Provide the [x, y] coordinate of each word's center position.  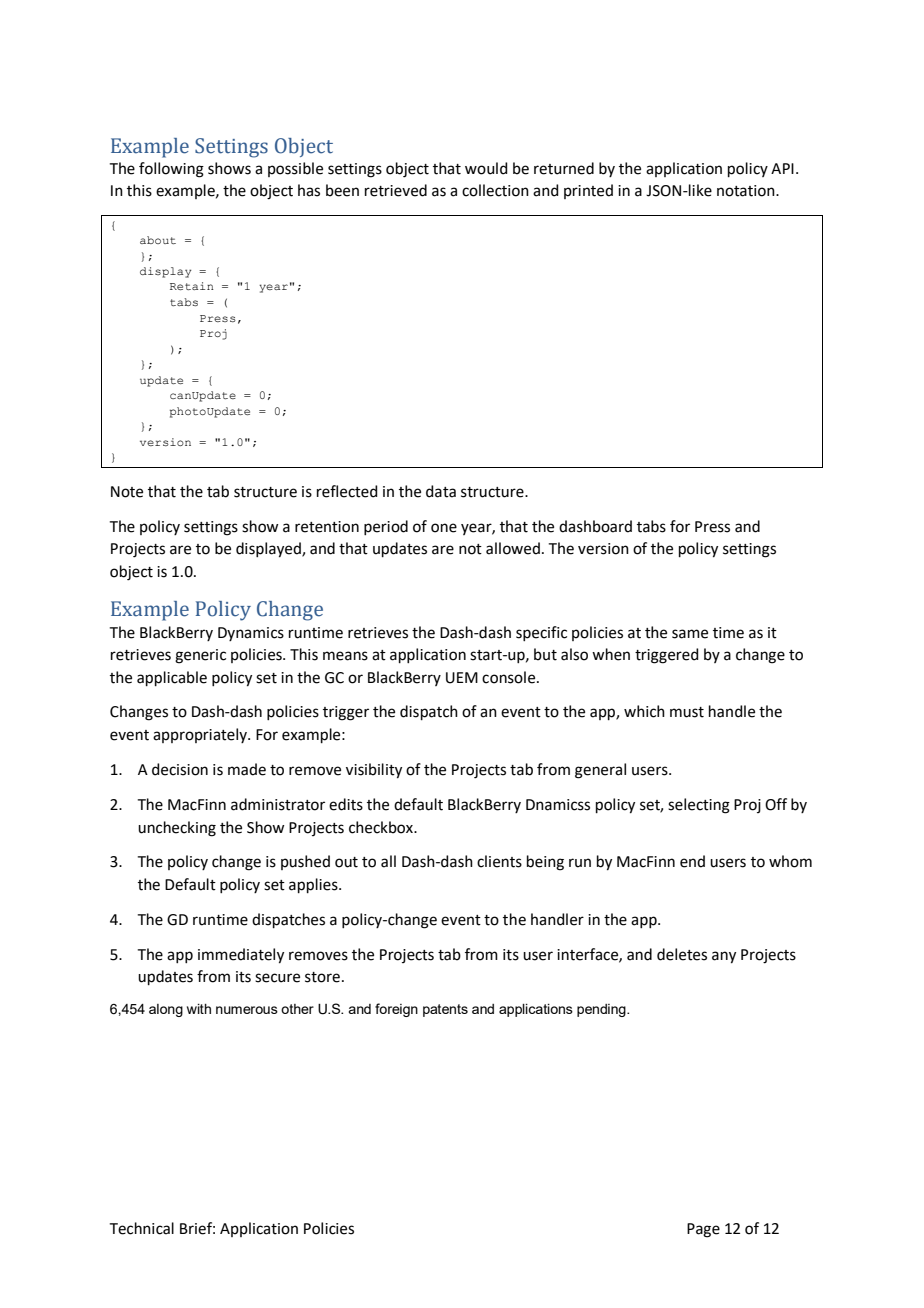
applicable [172, 678]
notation [747, 191]
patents [445, 1010]
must [687, 712]
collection [495, 190]
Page [703, 1230]
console [510, 677]
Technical [142, 1228]
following [171, 170]
